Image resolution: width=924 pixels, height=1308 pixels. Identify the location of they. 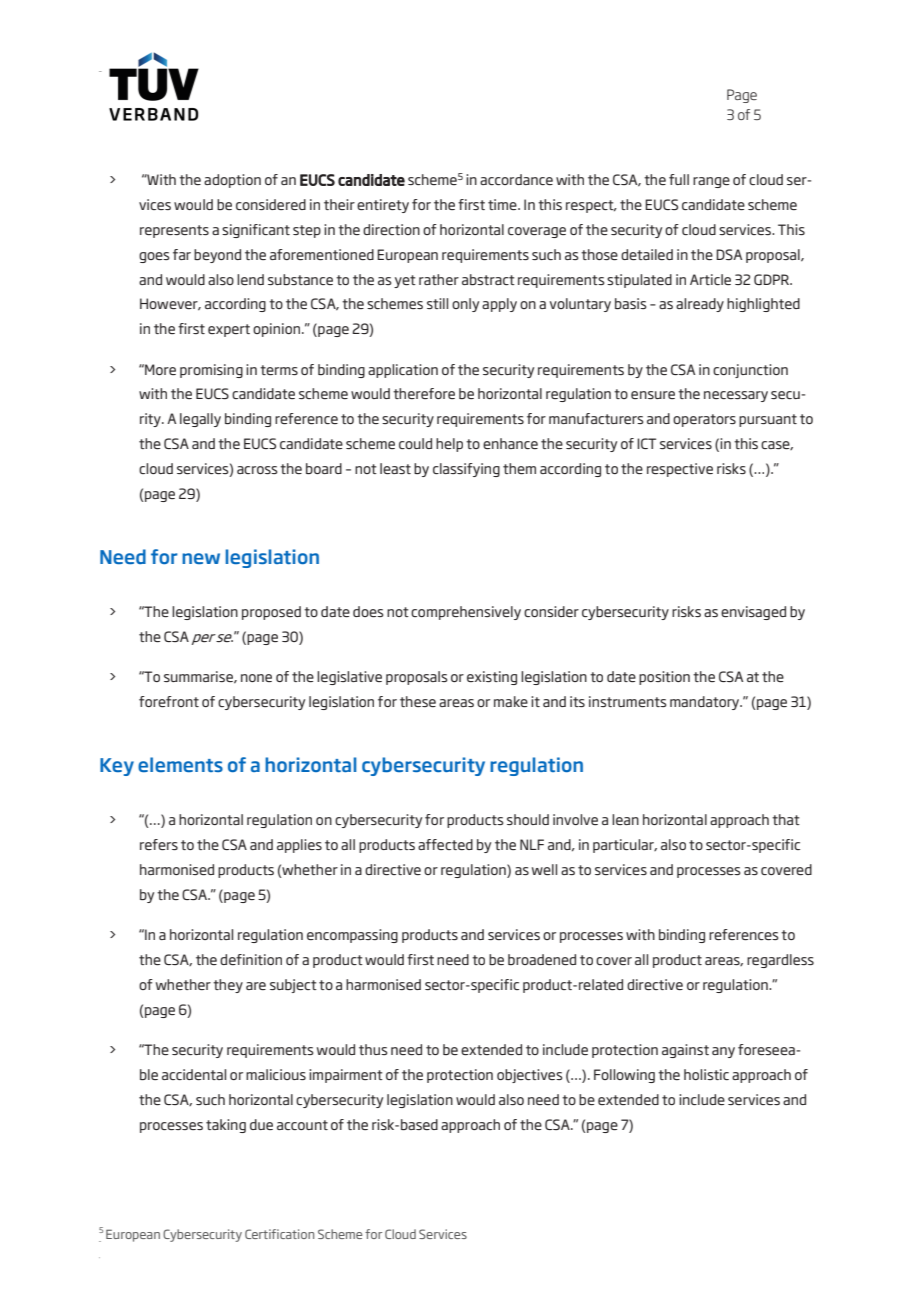
(228, 986).
